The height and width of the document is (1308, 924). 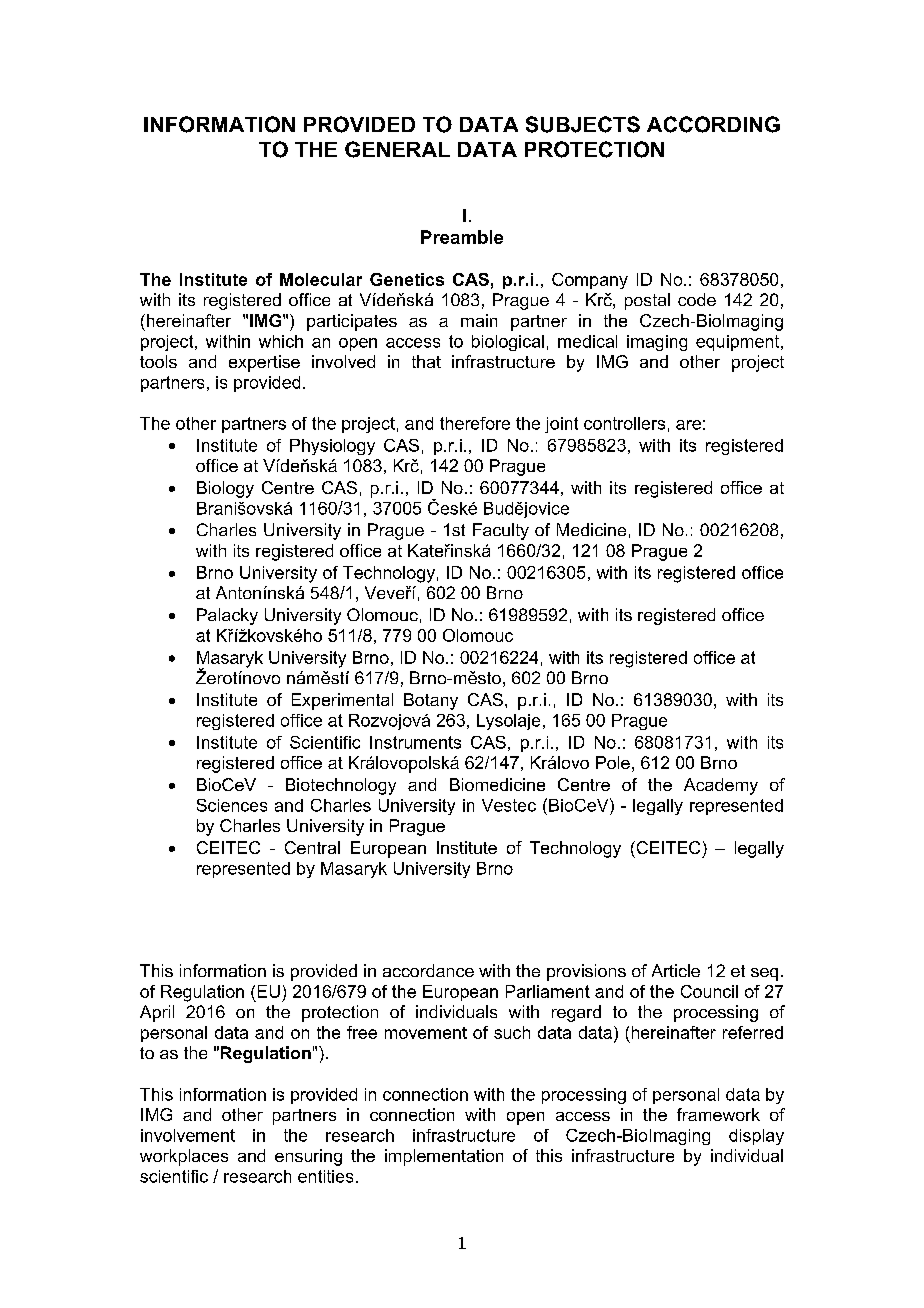 I want to click on are, so click(x=688, y=425).
